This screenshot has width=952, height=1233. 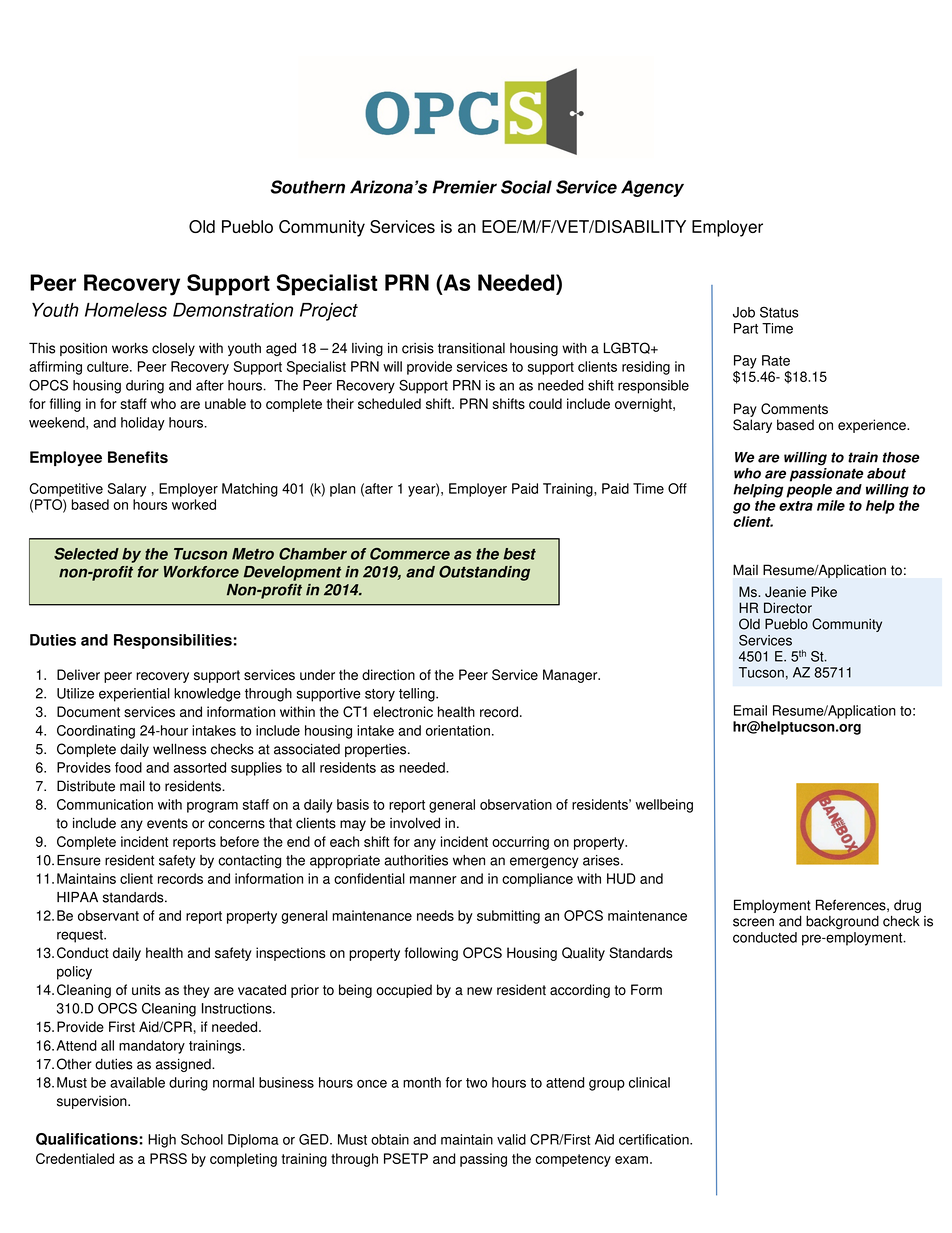 I want to click on submitting, so click(x=508, y=917).
